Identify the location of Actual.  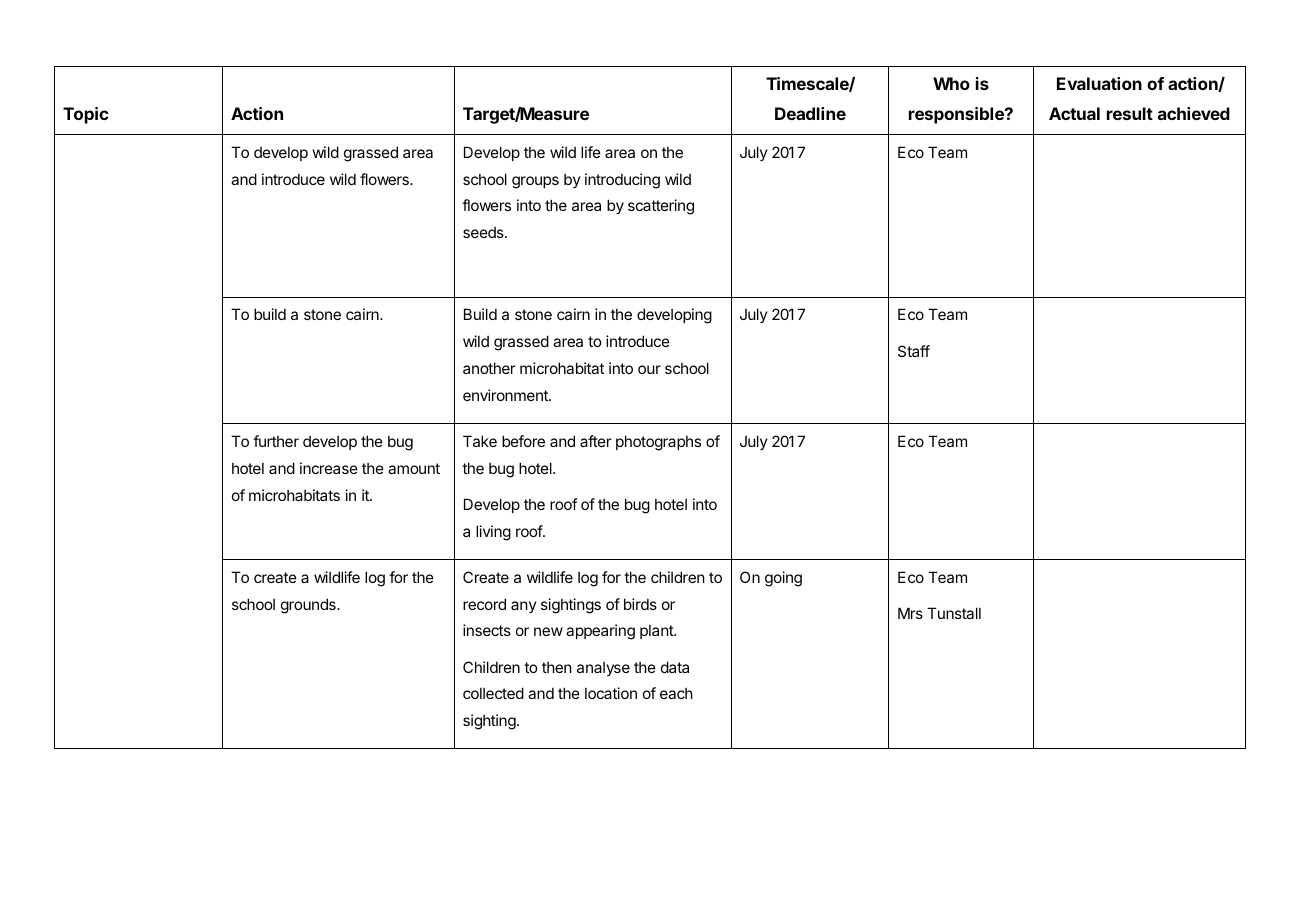
(1074, 113).
